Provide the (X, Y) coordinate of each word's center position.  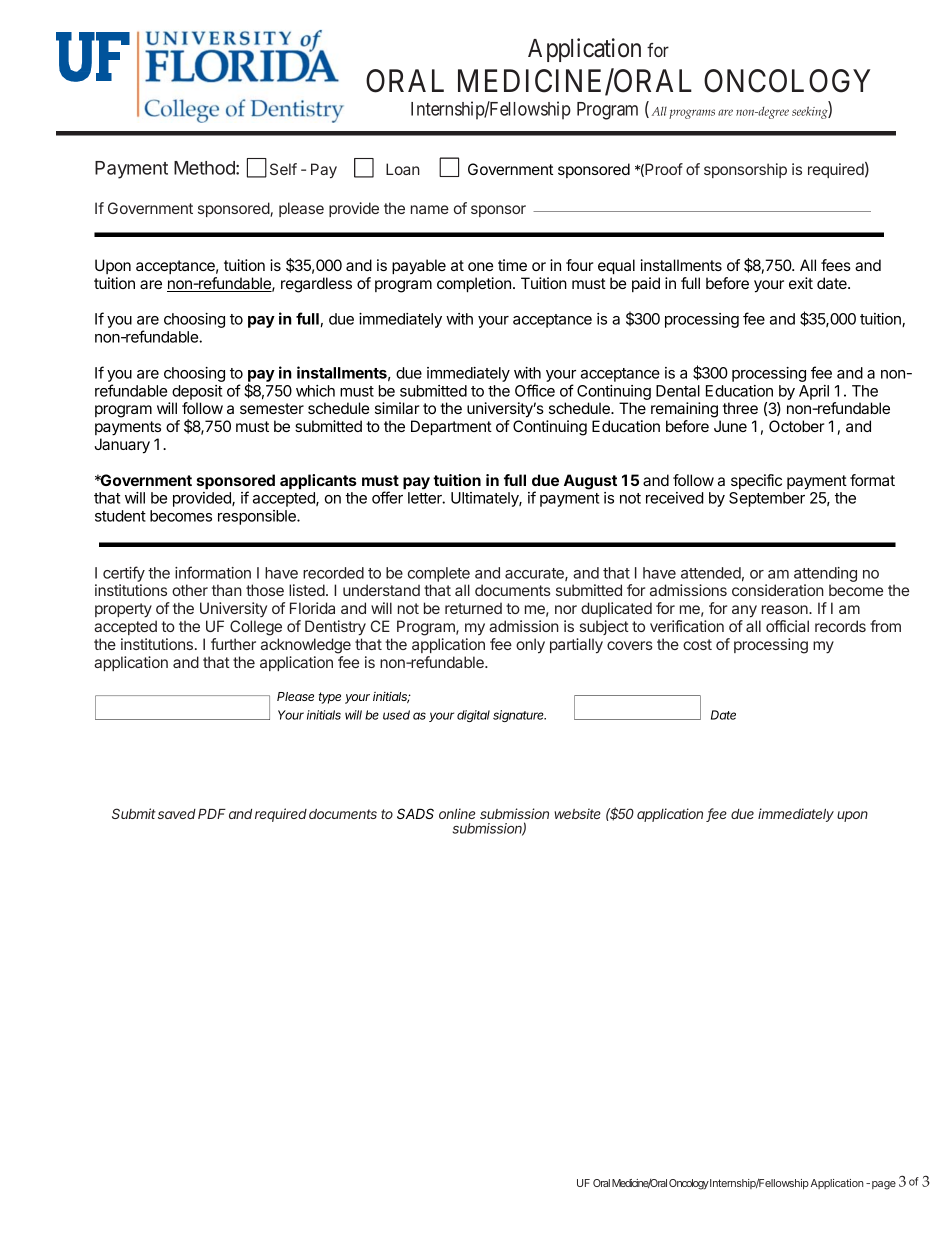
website (577, 813)
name (430, 209)
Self (283, 169)
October (797, 426)
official (787, 626)
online (457, 813)
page (884, 1185)
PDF (212, 814)
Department (451, 427)
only (530, 645)
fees (836, 265)
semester (272, 408)
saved (177, 814)
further (233, 644)
